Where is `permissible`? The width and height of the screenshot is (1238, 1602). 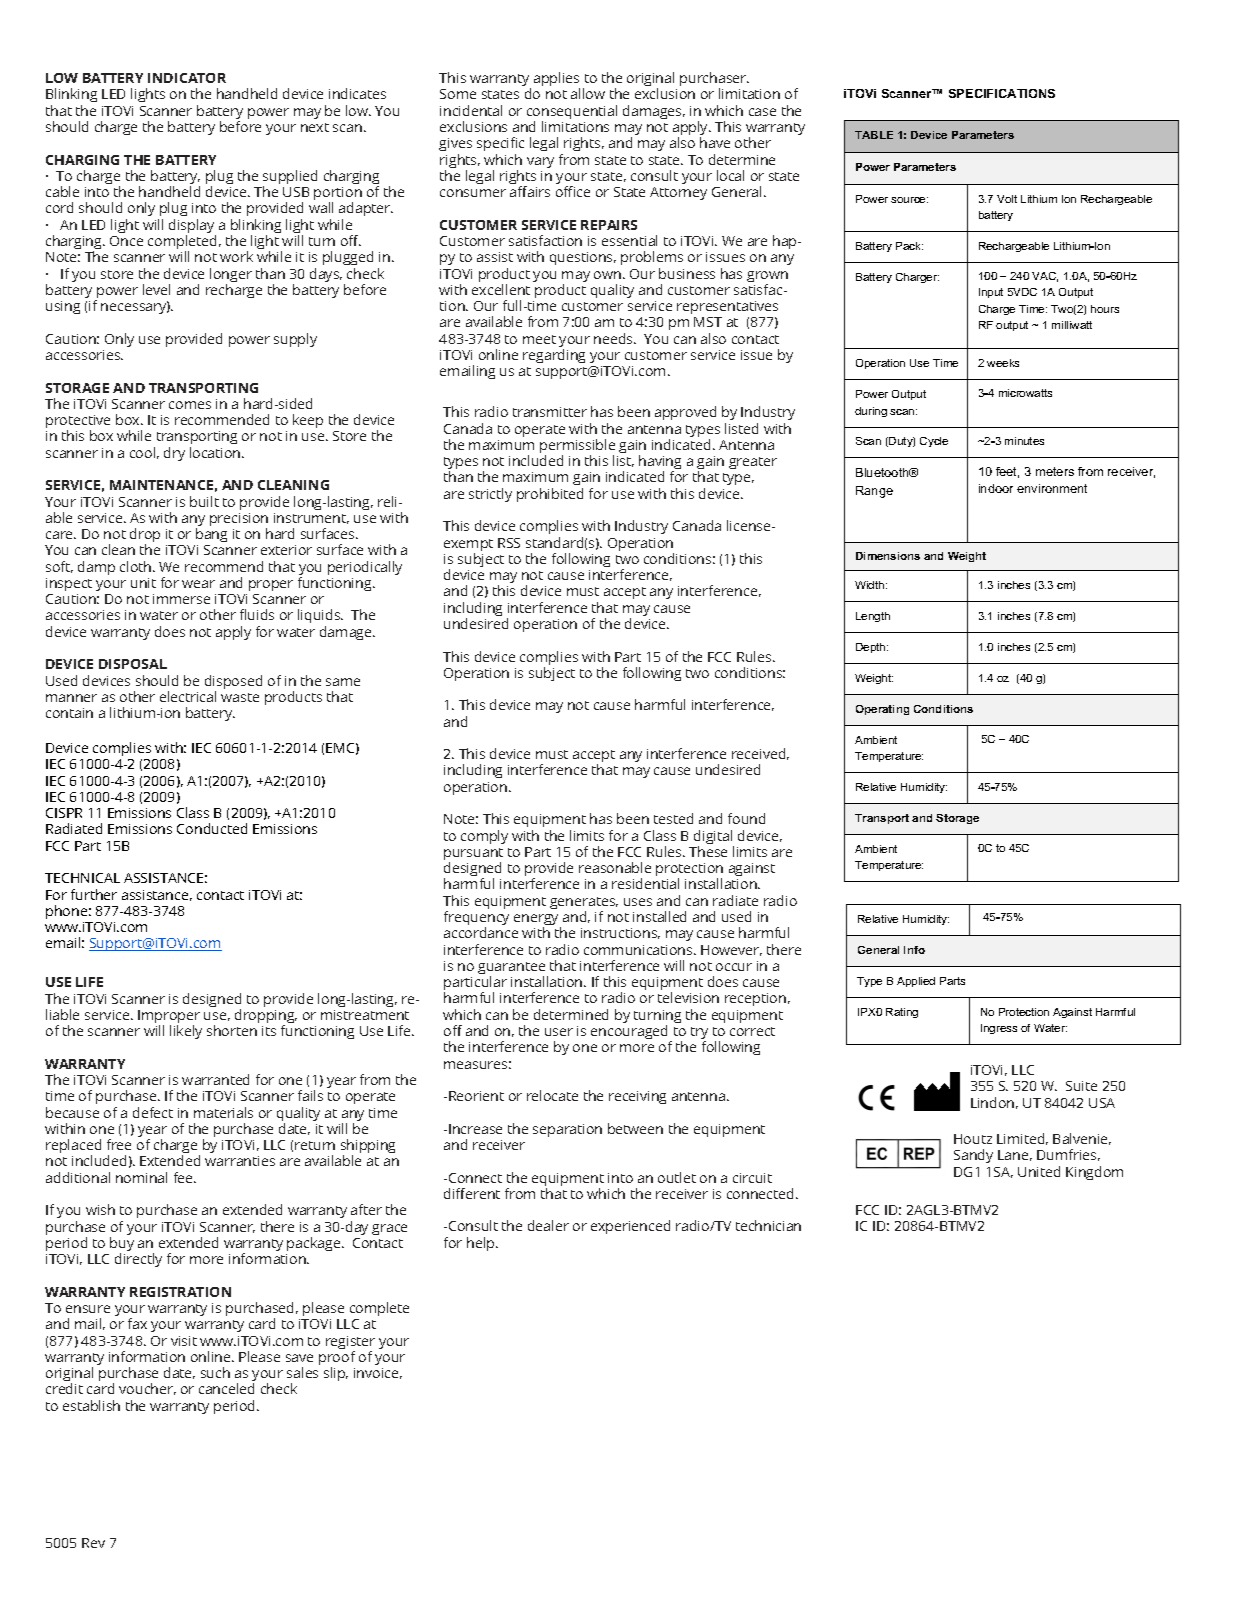 permissible is located at coordinates (577, 447).
